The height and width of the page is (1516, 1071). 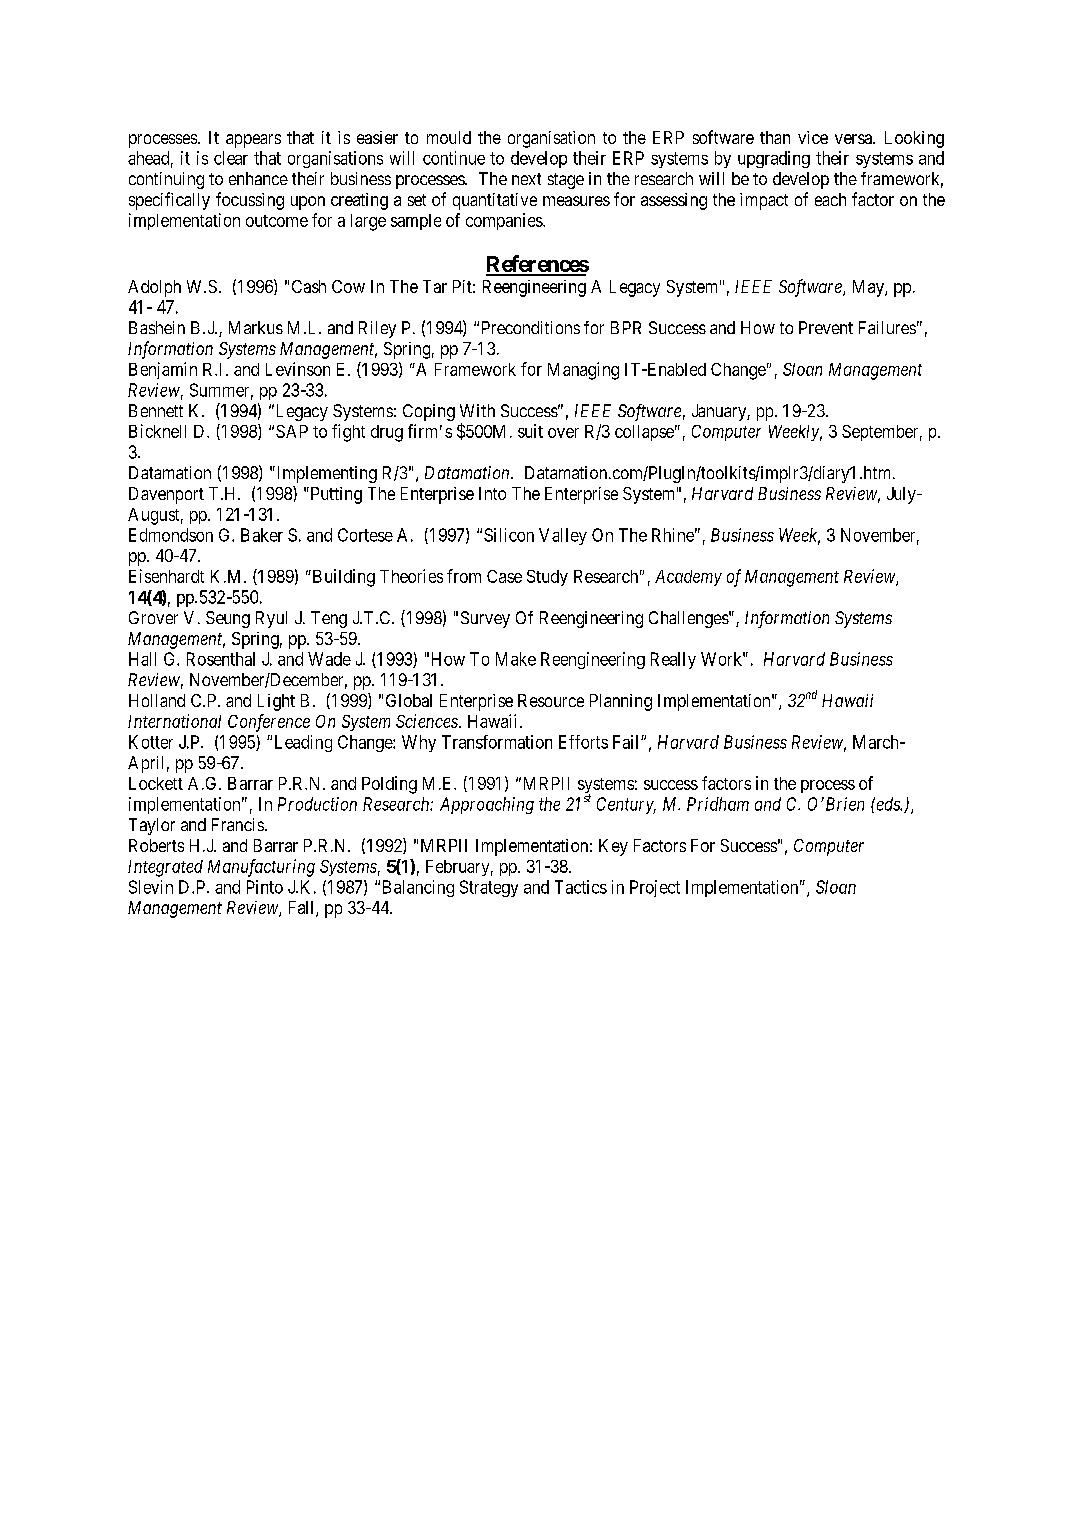 What do you see at coordinates (262, 535) in the page?
I see `Baker` at bounding box center [262, 535].
